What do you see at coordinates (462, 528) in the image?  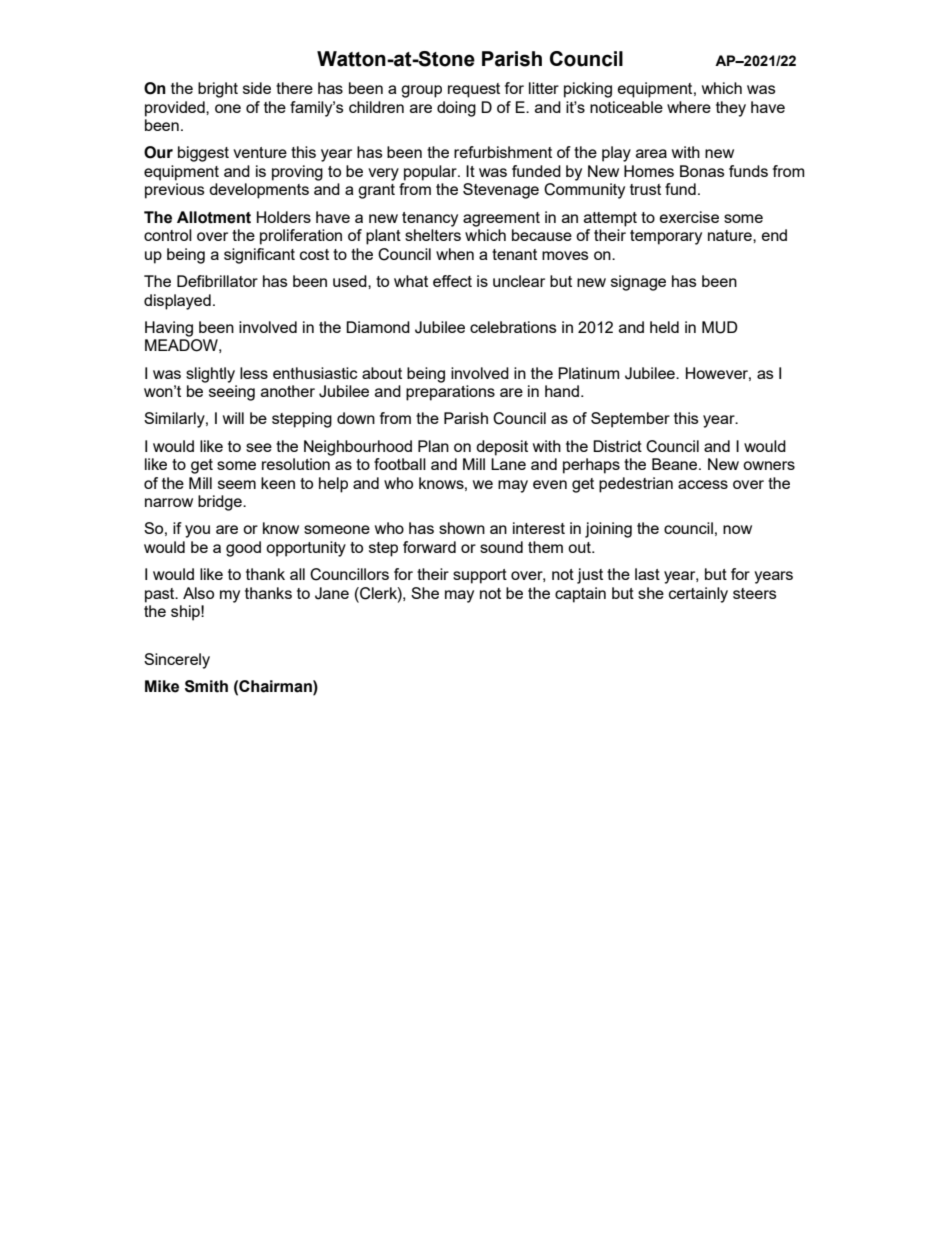 I see `shown` at bounding box center [462, 528].
